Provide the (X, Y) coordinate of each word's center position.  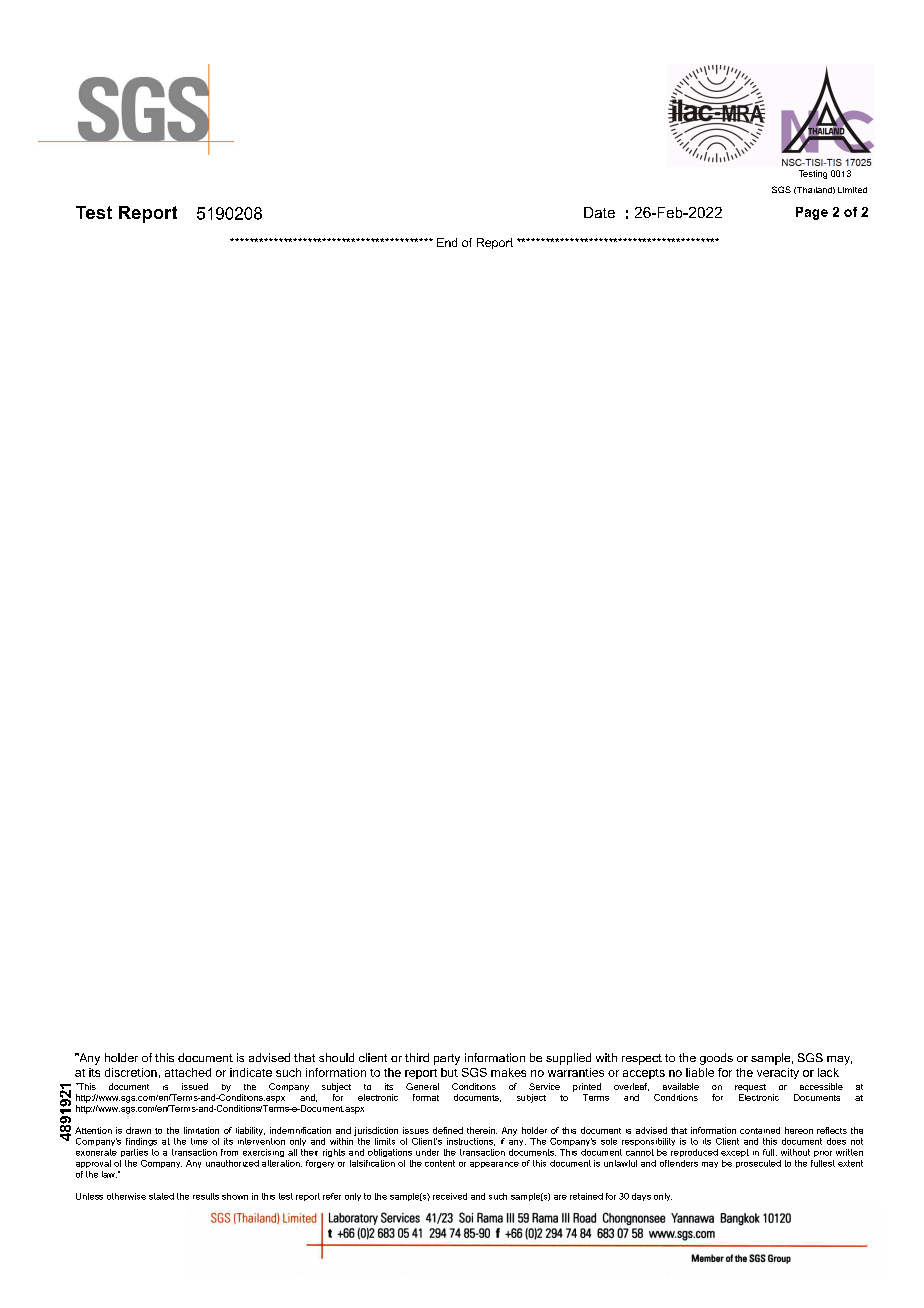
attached (188, 1072)
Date (599, 212)
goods (716, 1059)
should (336, 1057)
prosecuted (758, 1164)
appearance (494, 1165)
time (199, 1141)
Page (812, 213)
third (417, 1057)
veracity (778, 1073)
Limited (852, 190)
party (447, 1059)
